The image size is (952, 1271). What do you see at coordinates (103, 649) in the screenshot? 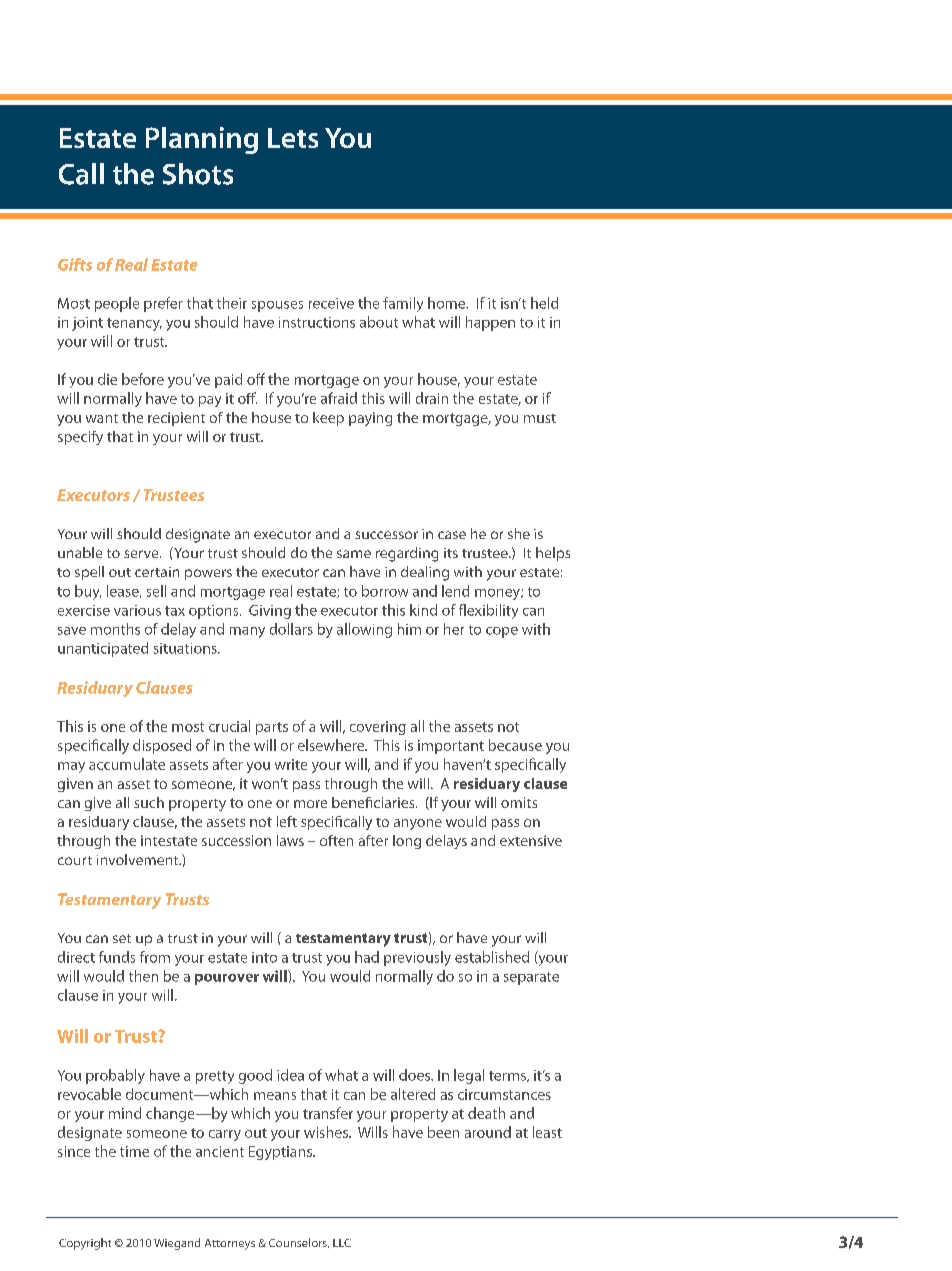
I see `unanticipated` at bounding box center [103, 649].
